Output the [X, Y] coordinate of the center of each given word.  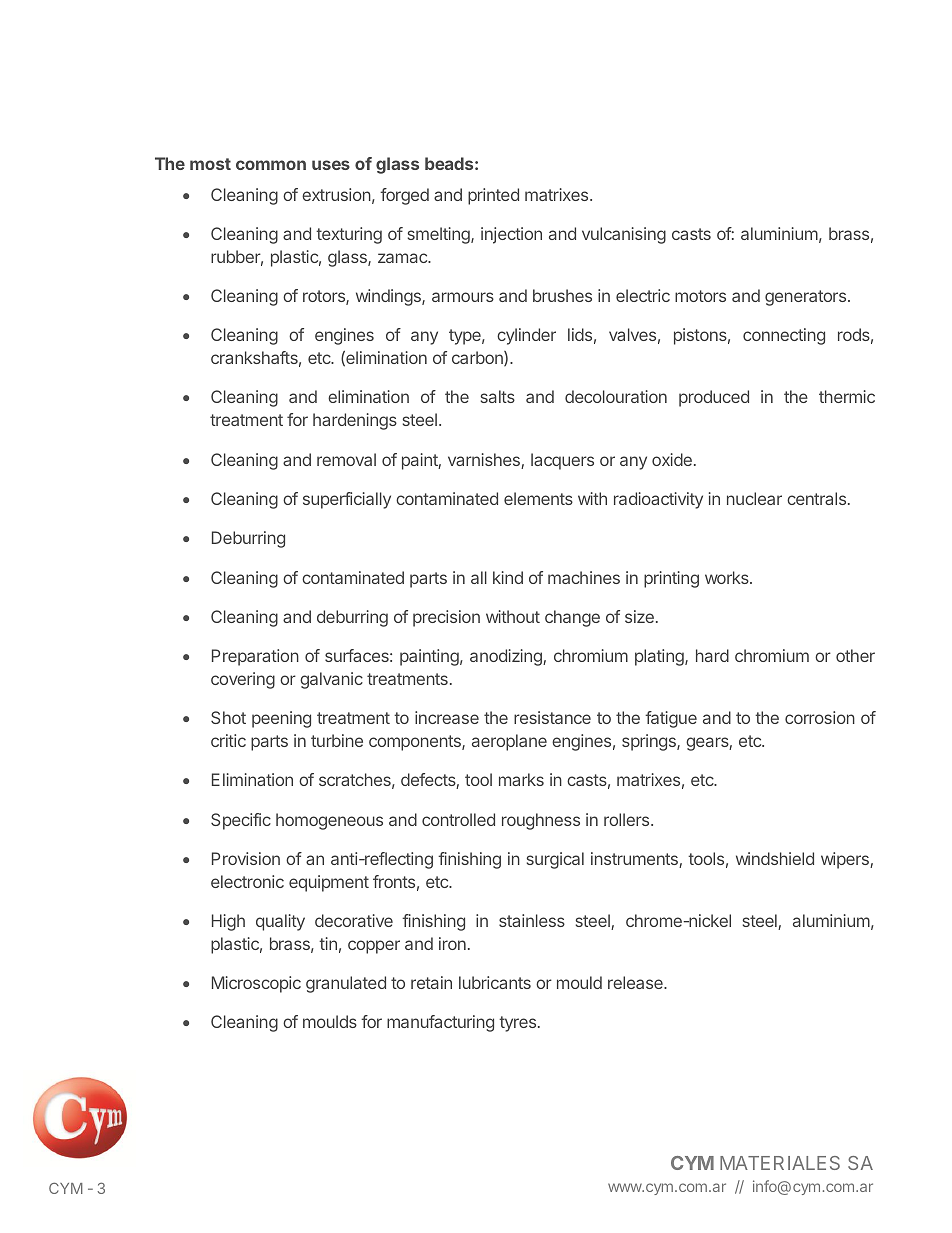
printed [493, 196]
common [271, 165]
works [728, 577]
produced [714, 398]
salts [498, 396]
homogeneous [329, 821]
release [636, 982]
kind [508, 577]
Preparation [255, 657]
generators [805, 298]
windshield [775, 858]
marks [521, 779]
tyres [519, 1024]
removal [346, 459]
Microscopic [256, 984]
